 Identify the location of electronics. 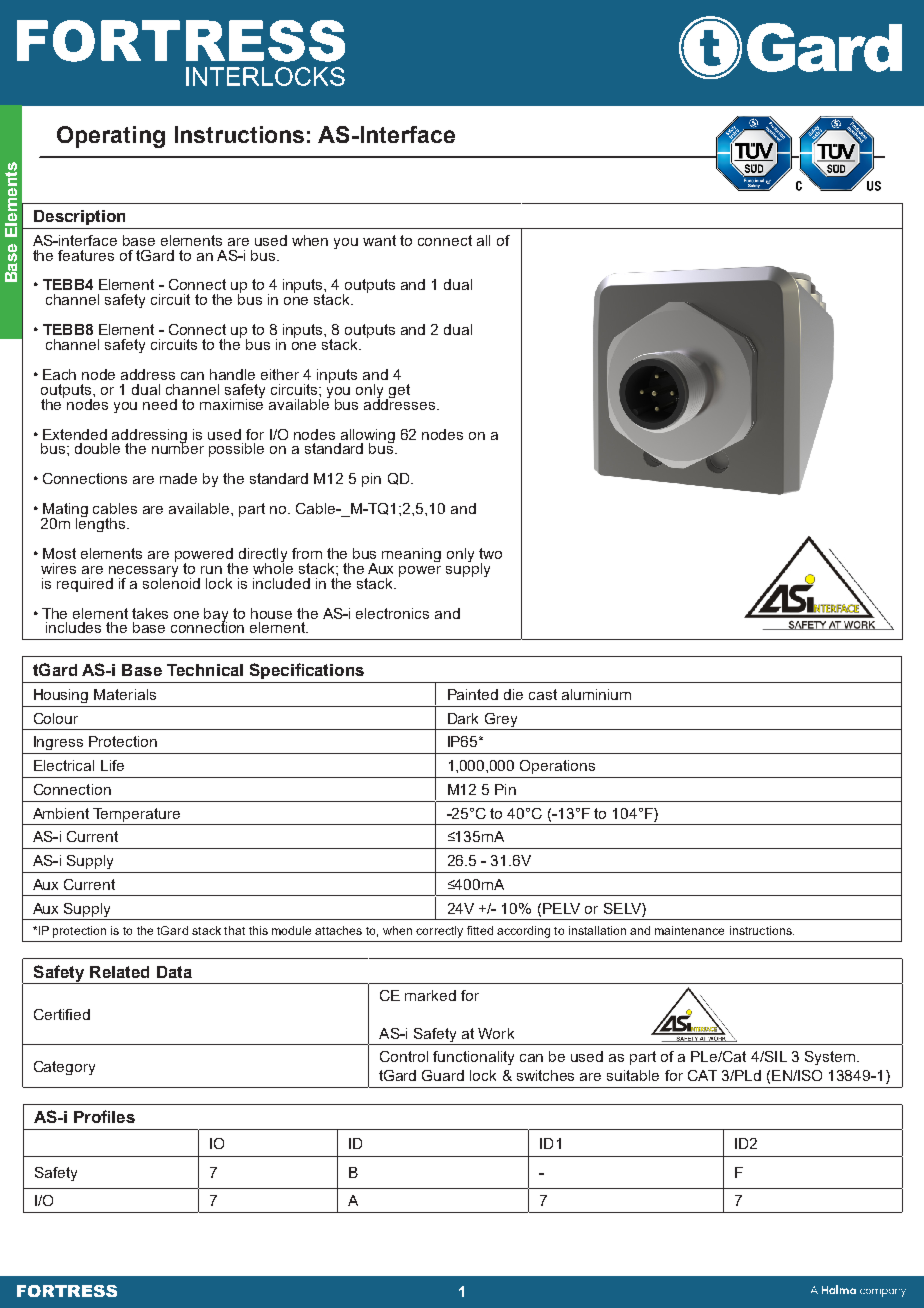
(392, 613).
